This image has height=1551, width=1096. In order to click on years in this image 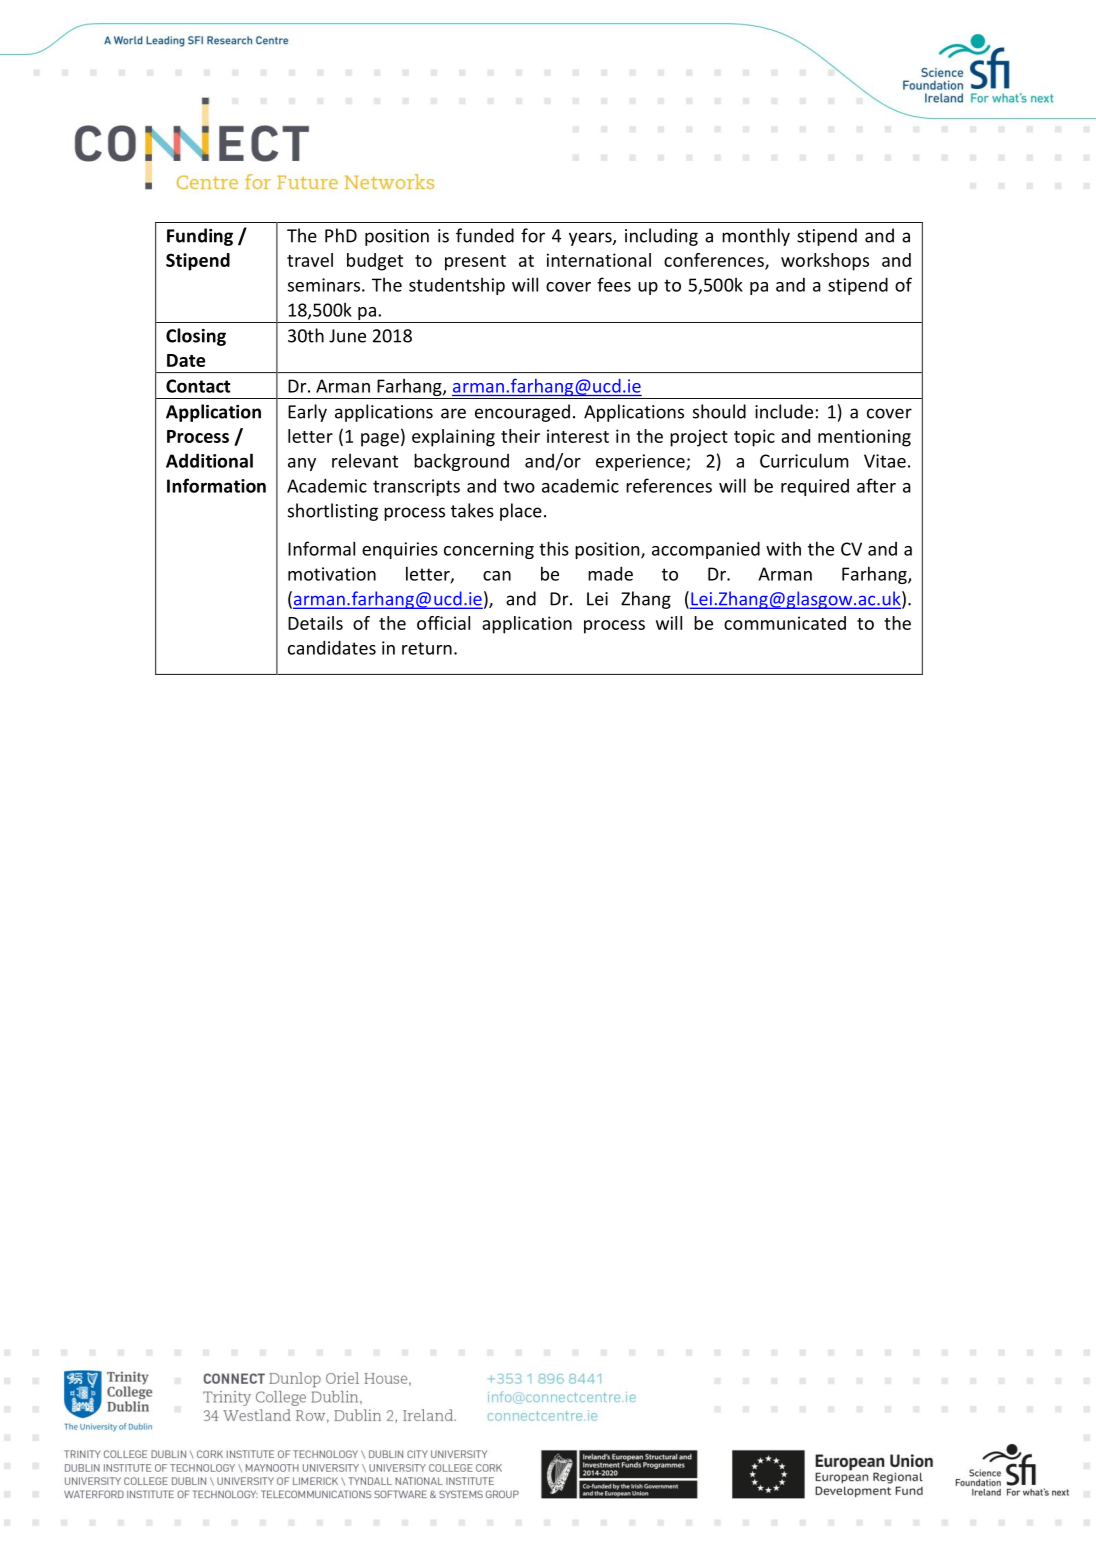, I will do `click(591, 239)`.
